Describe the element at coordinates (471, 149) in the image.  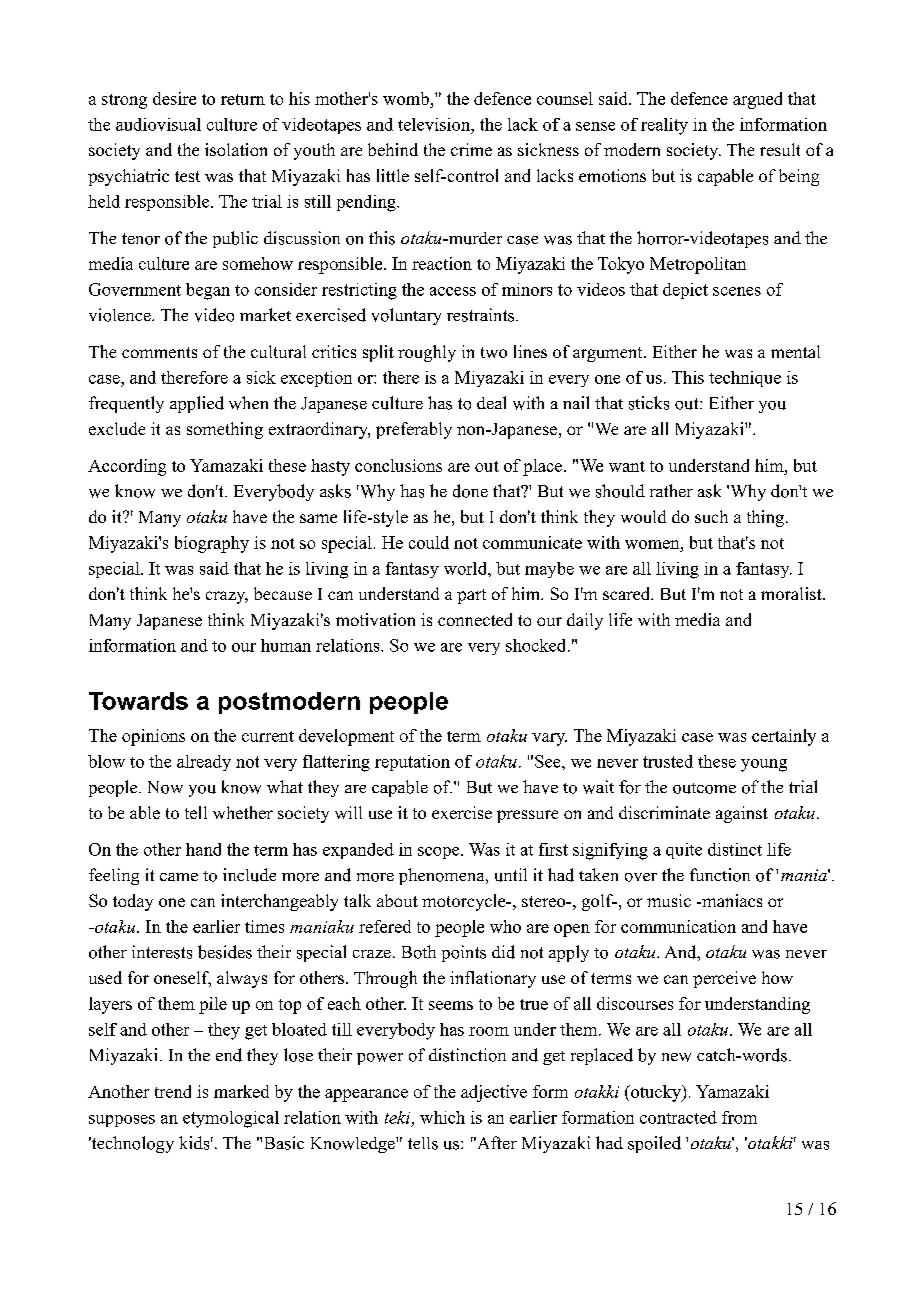
I see `crime` at that location.
